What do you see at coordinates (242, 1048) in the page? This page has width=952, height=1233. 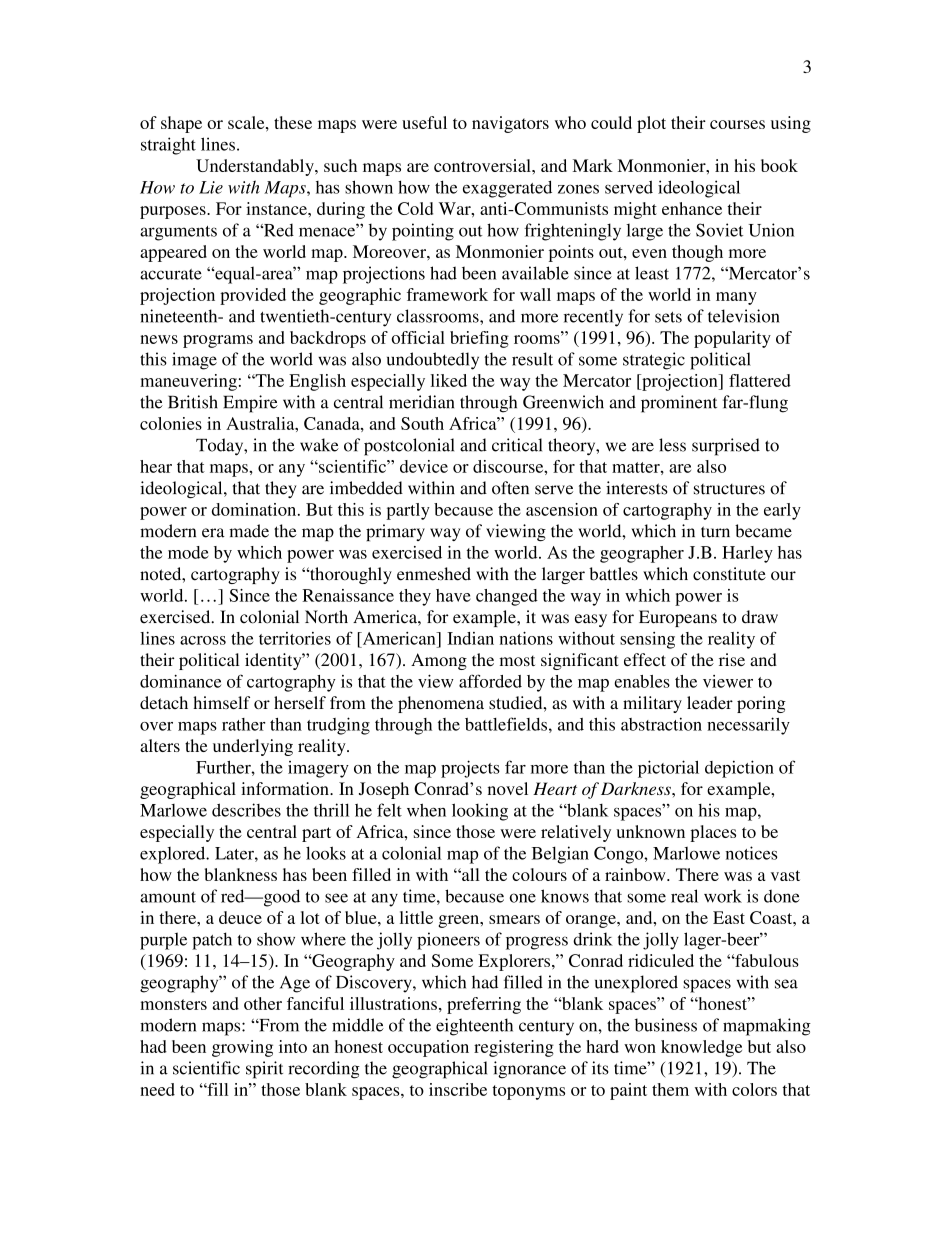 I see `growing` at bounding box center [242, 1048].
